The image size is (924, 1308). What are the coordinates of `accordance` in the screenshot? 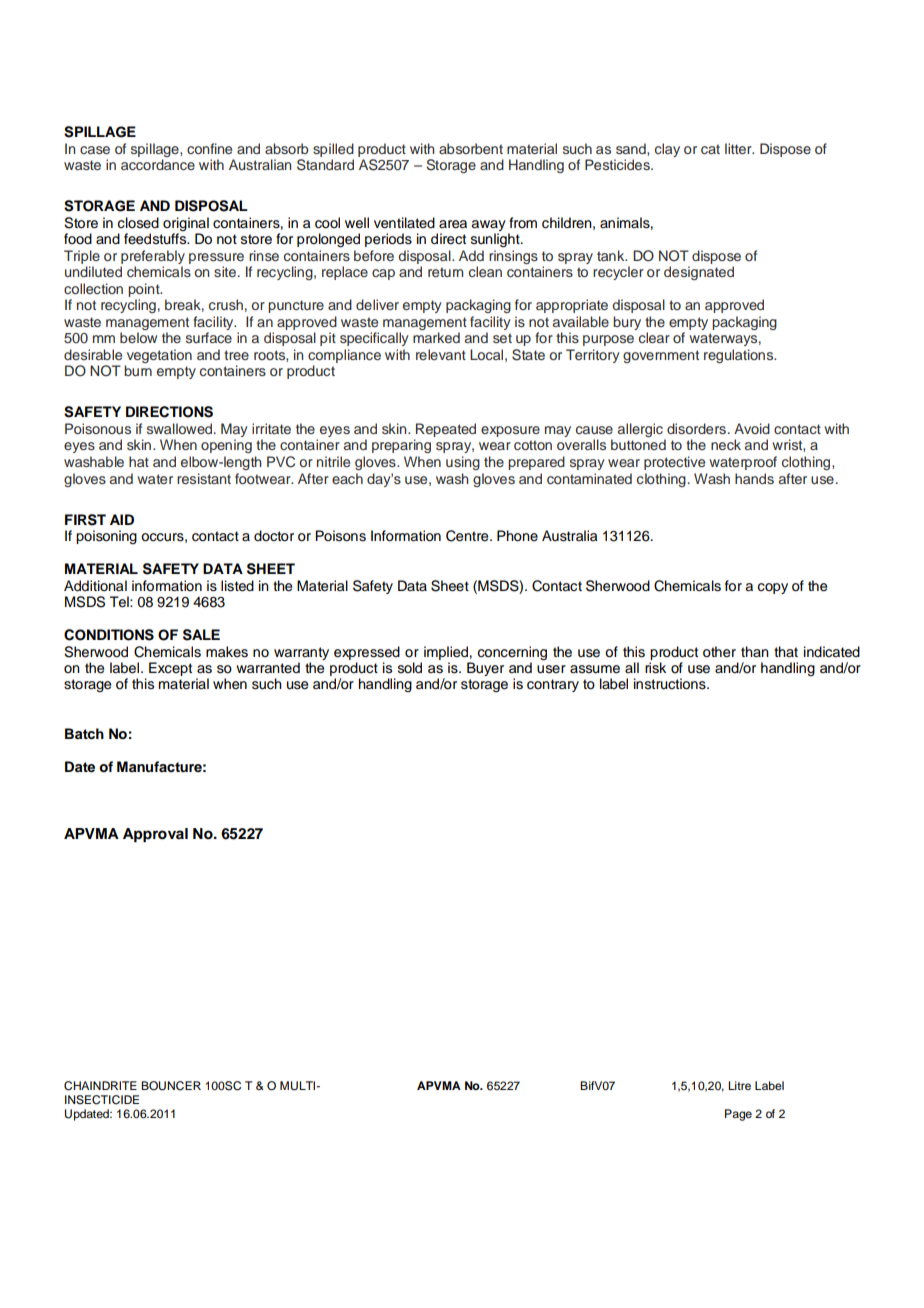 It's located at (158, 164).
